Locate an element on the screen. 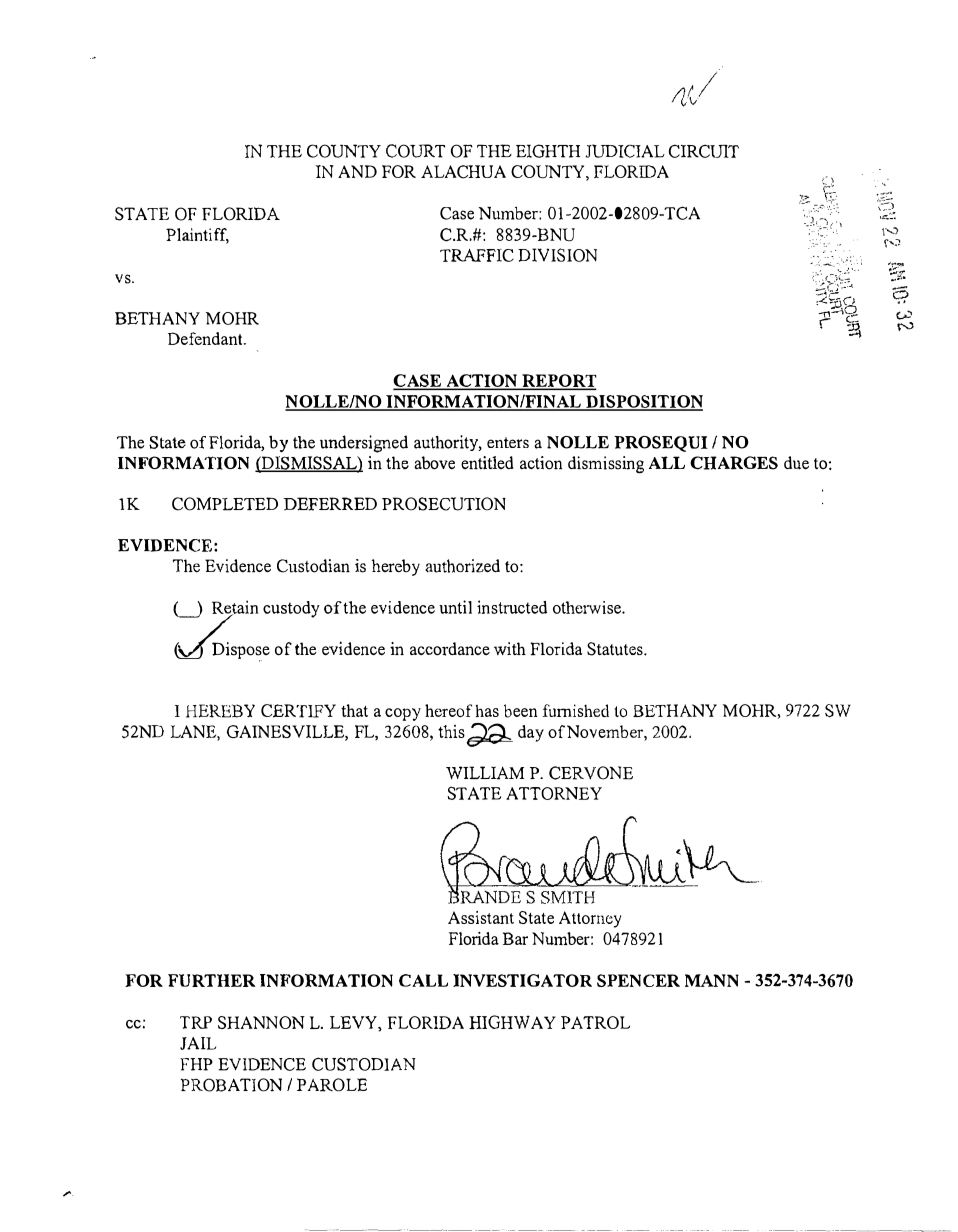 This screenshot has height=1232, width=958. MANN is located at coordinates (712, 980).
